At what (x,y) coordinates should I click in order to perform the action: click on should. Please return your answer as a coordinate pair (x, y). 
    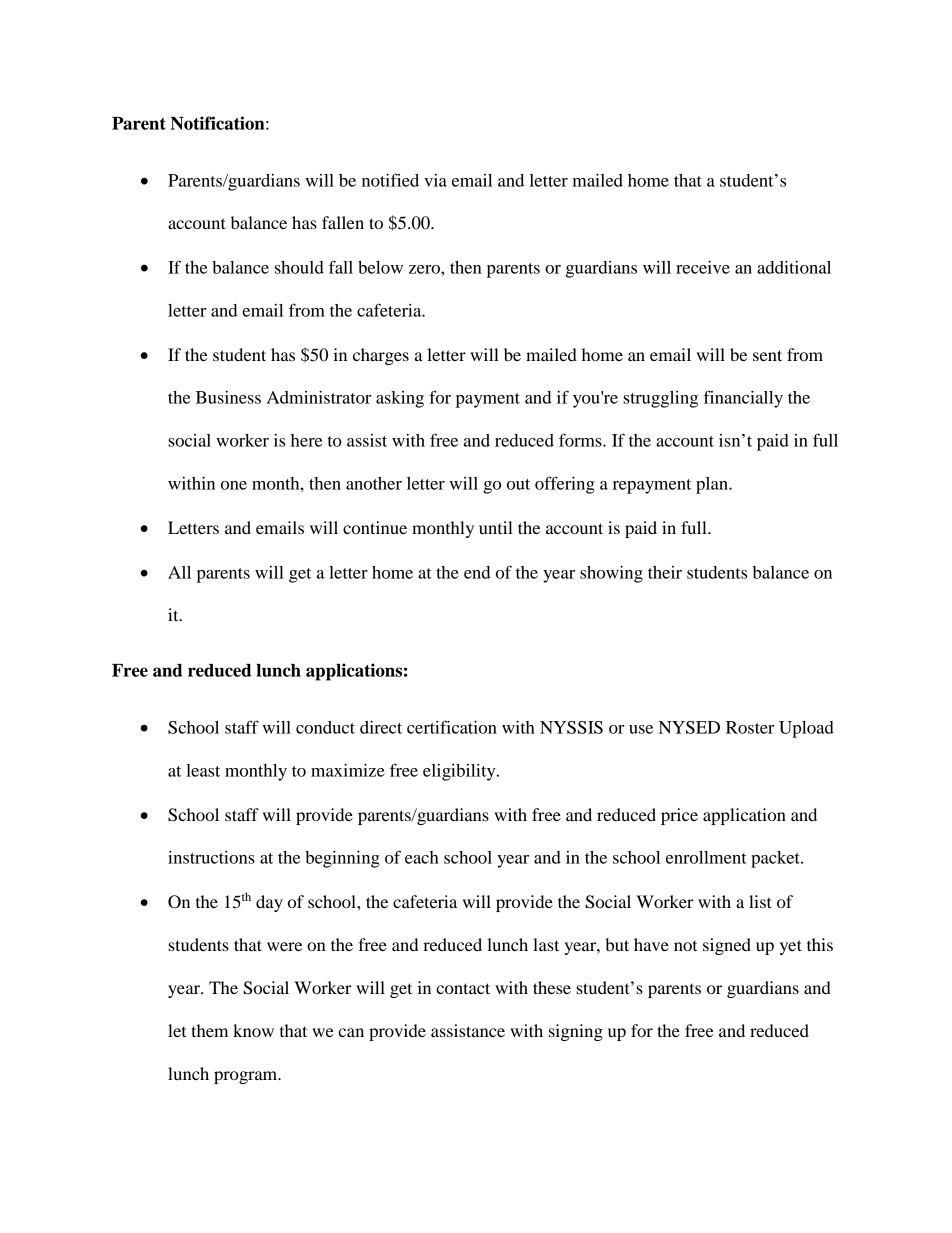
    Looking at the image, I should click on (299, 267).
